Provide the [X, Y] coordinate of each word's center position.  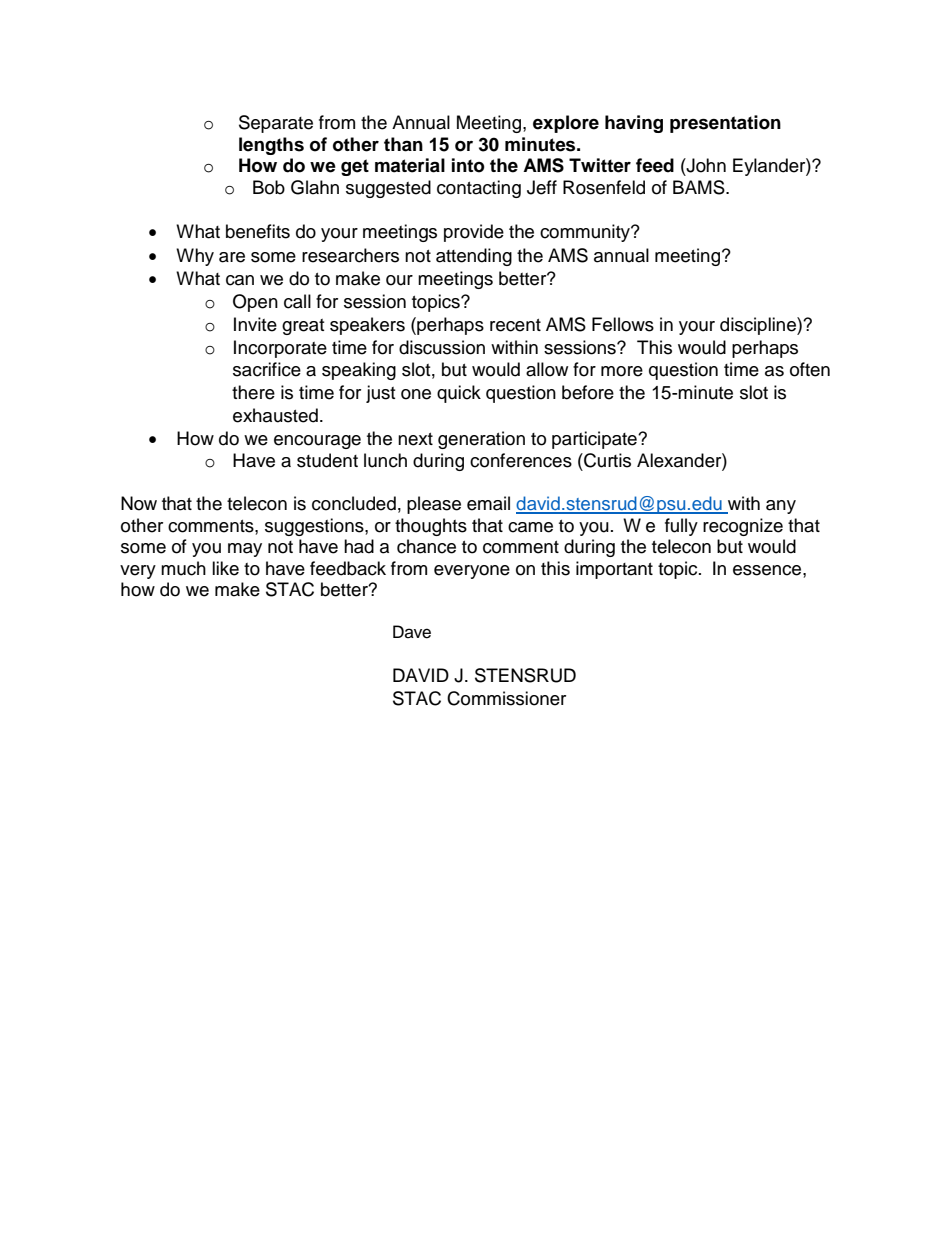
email [488, 503]
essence [768, 570]
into [468, 165]
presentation [725, 124]
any [781, 507]
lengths [271, 146]
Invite [255, 324]
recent [515, 325]
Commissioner [506, 698]
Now [139, 503]
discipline [759, 326]
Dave [412, 632]
